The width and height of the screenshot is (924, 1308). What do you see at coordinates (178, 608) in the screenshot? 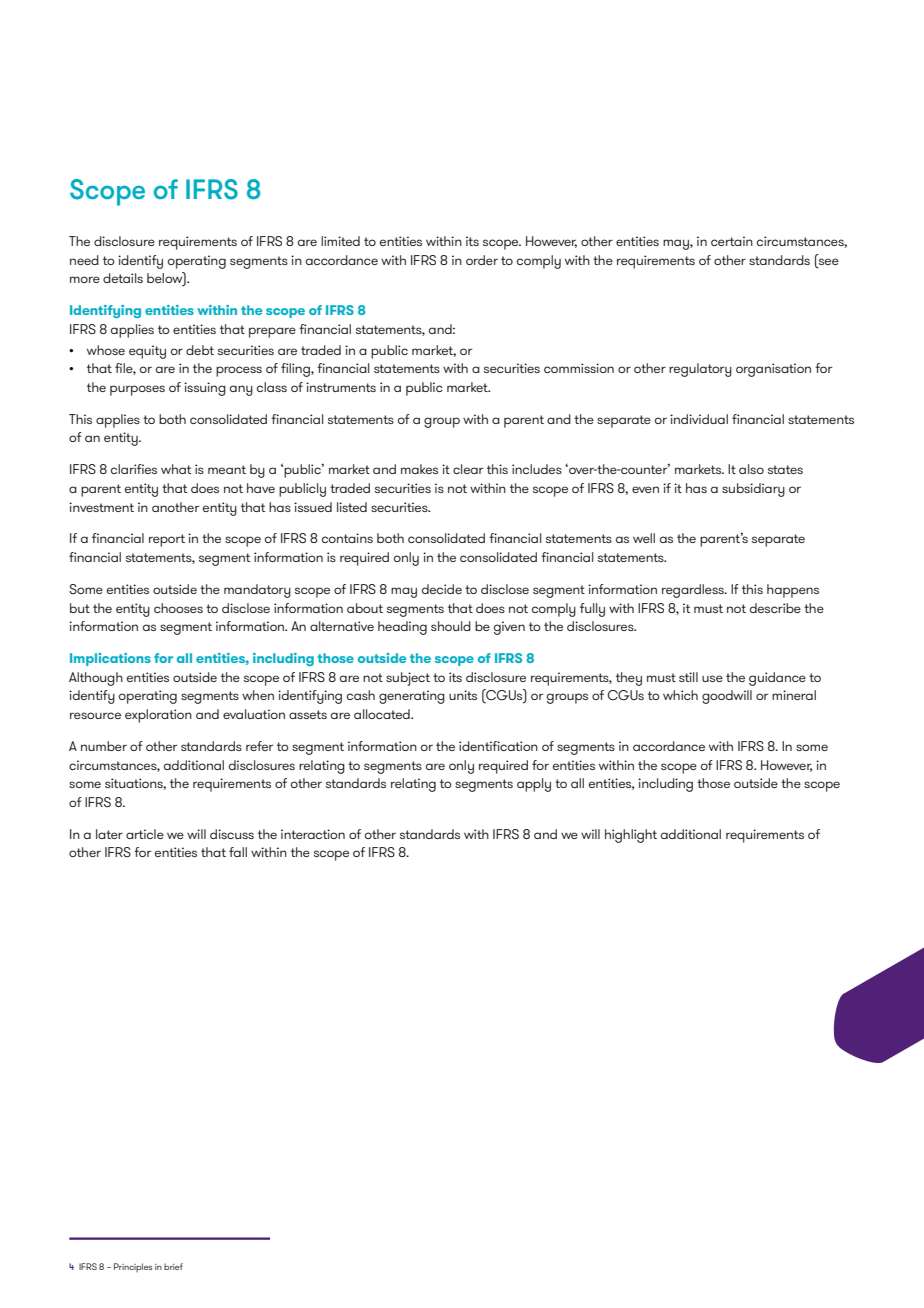
I see `chooses` at bounding box center [178, 608].
